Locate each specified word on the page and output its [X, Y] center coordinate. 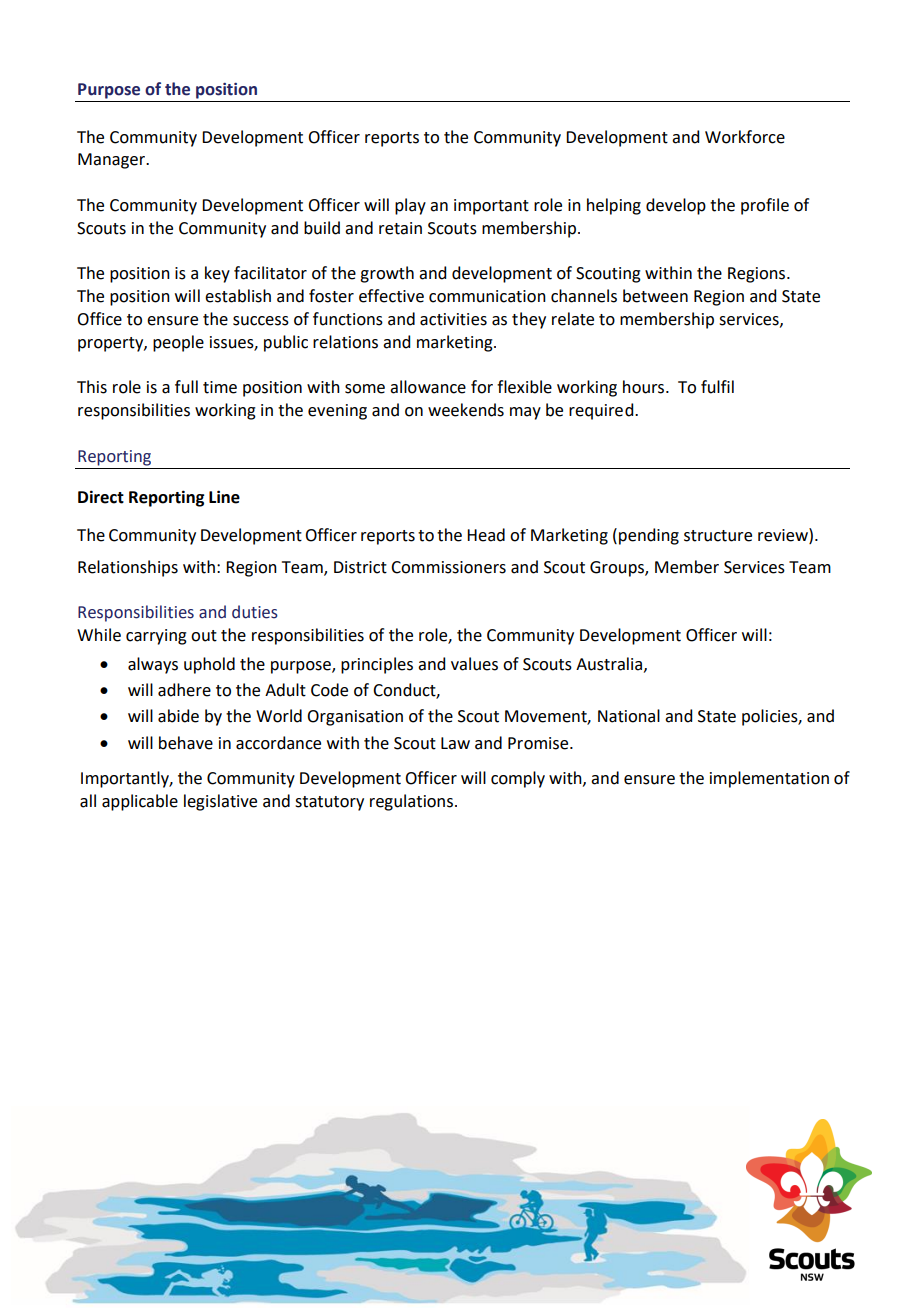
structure [718, 536]
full [186, 387]
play [410, 206]
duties [255, 612]
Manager [113, 161]
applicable [140, 802]
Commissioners [448, 567]
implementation [769, 779]
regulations [411, 802]
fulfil [717, 387]
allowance [428, 387]
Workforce [745, 137]
